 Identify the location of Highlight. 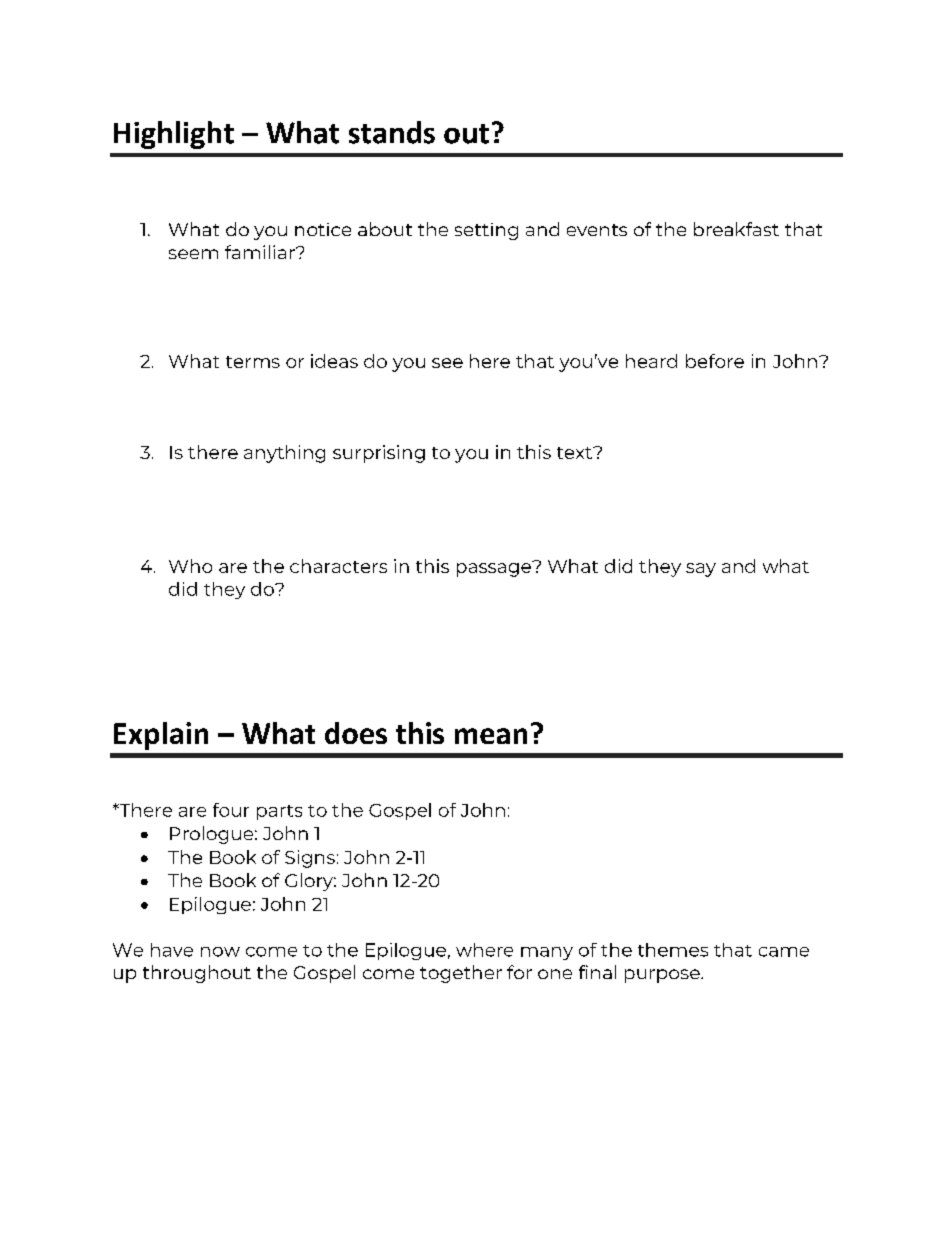
(174, 135).
